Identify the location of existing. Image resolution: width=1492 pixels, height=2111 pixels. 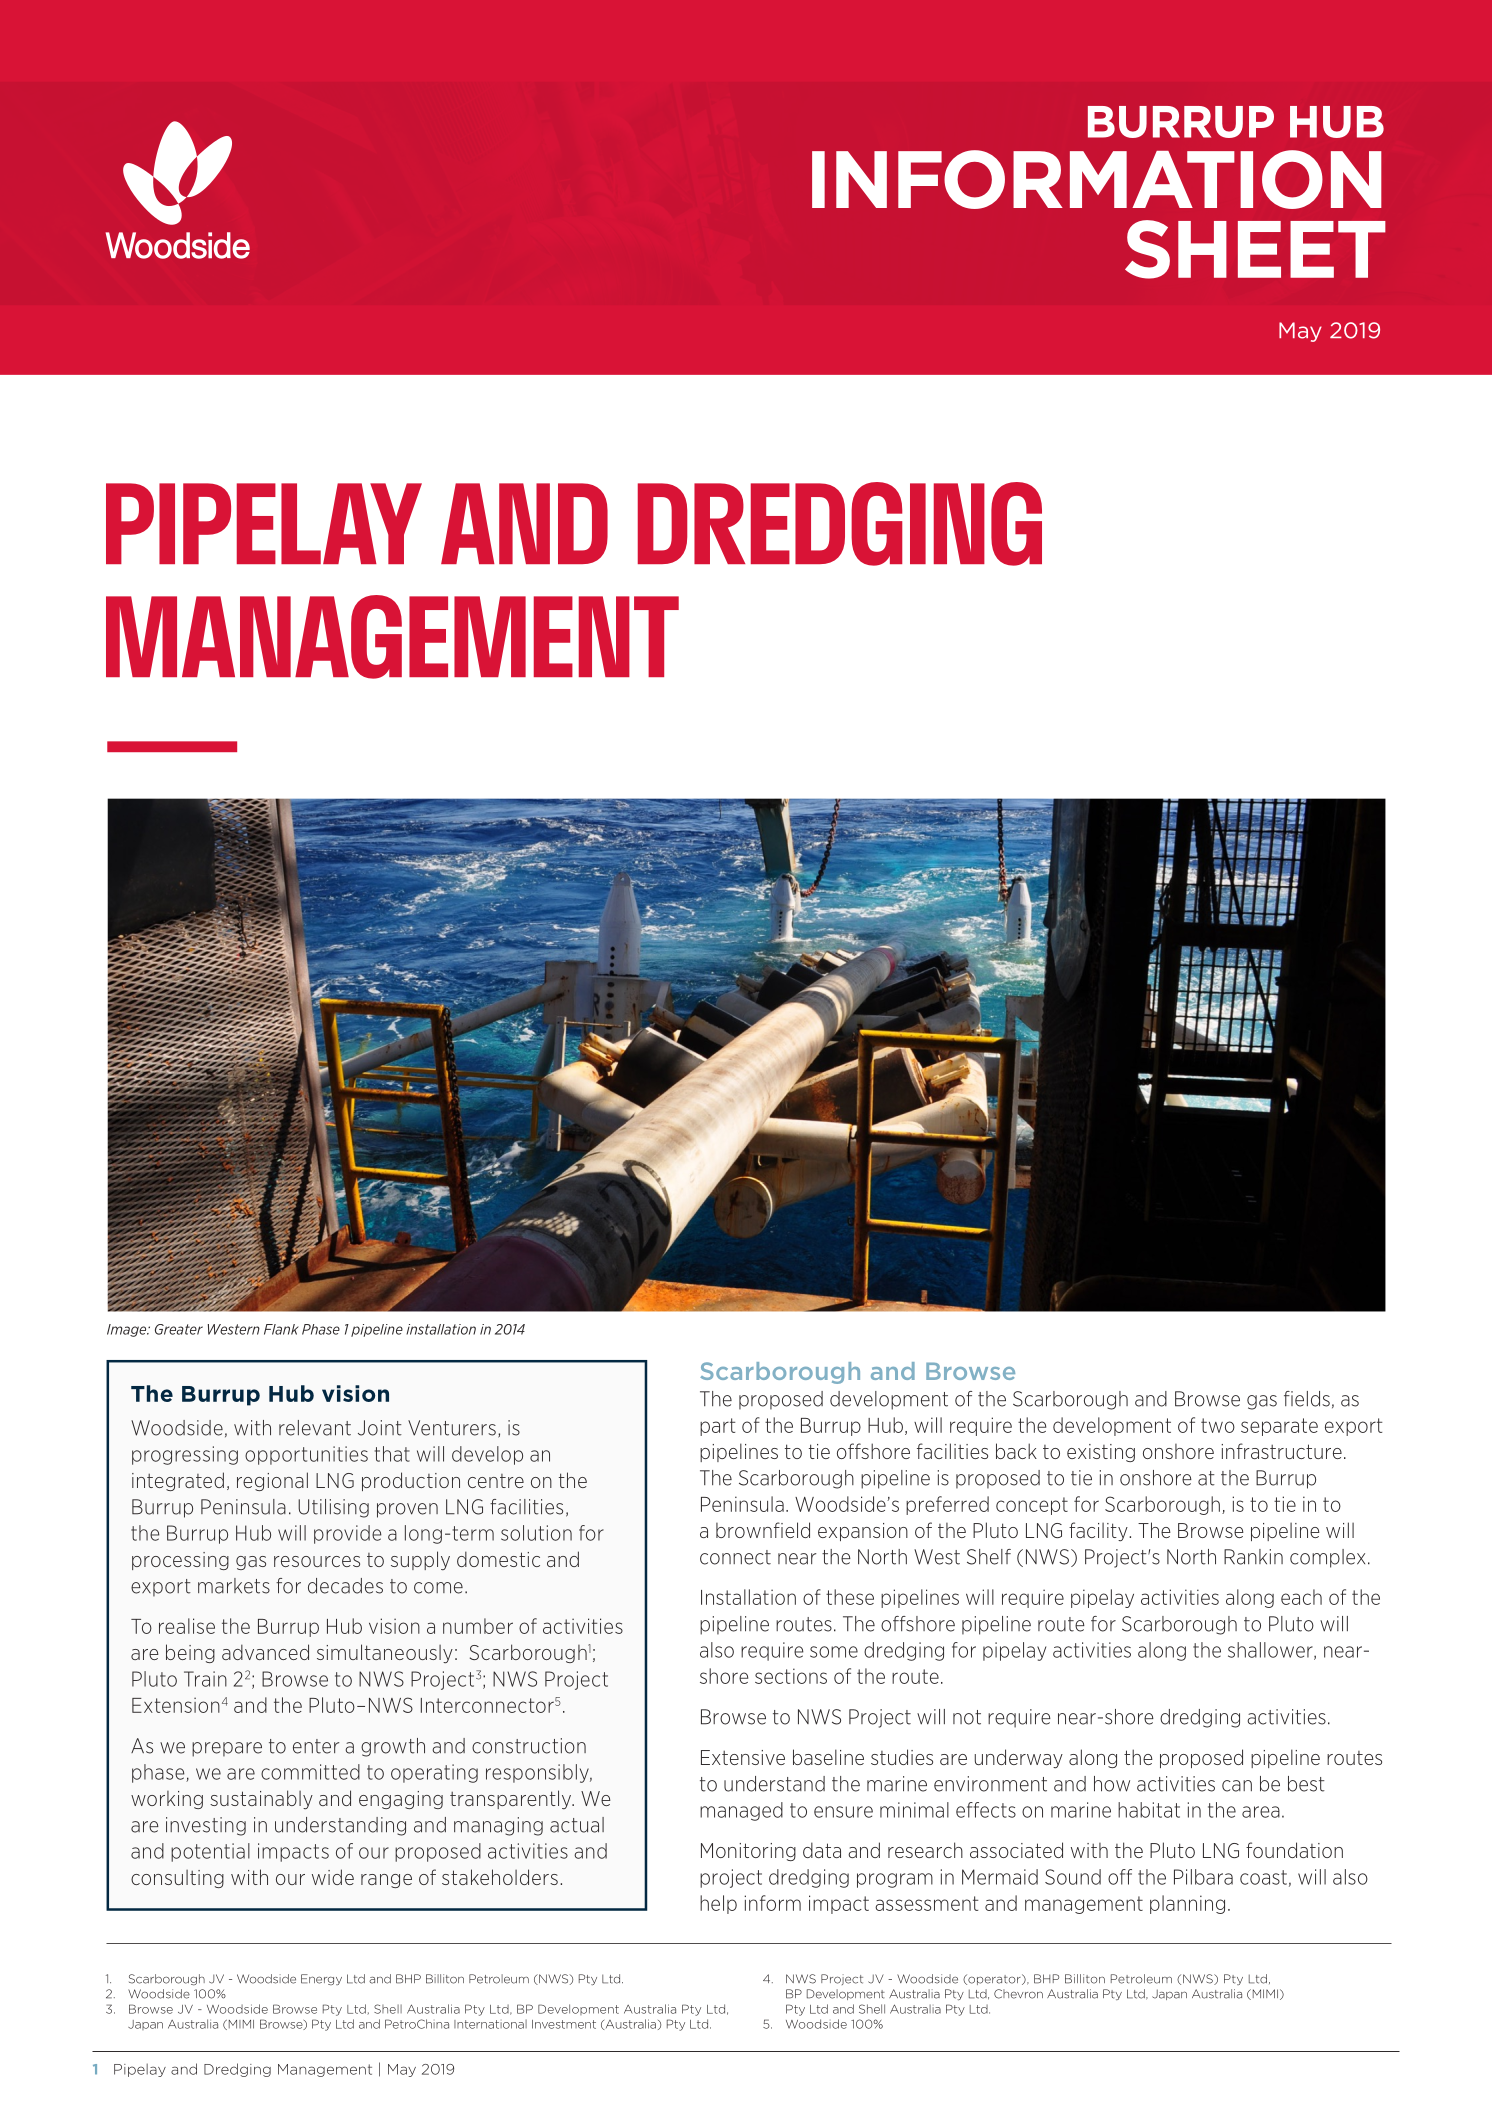
(1101, 1453).
